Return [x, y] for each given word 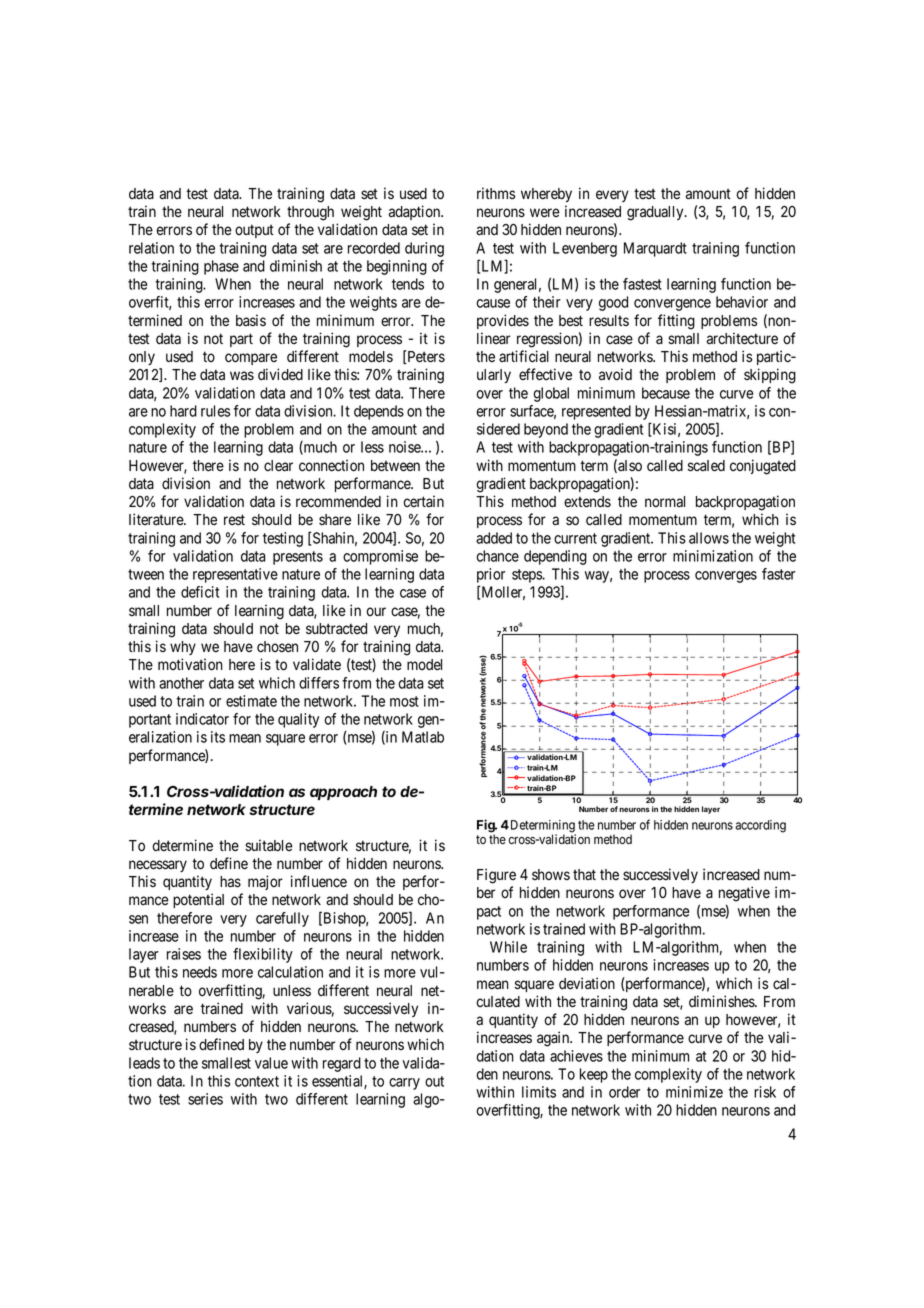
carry [404, 1084]
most [404, 701]
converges [726, 577]
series [205, 1099]
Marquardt [655, 249]
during [424, 249]
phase [221, 267]
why [183, 648]
